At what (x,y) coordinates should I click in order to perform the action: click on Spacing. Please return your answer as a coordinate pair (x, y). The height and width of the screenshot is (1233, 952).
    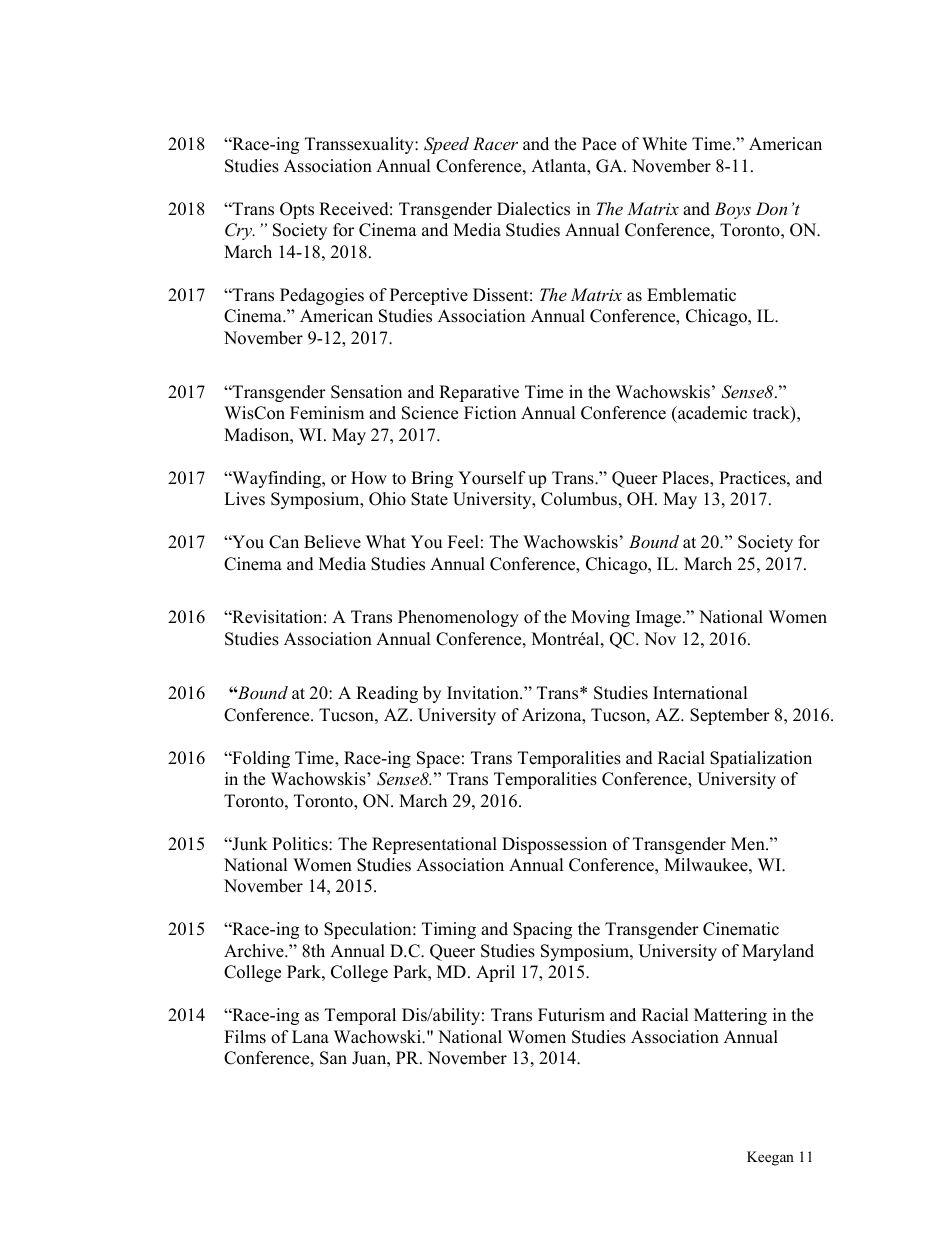
    Looking at the image, I should click on (542, 930).
